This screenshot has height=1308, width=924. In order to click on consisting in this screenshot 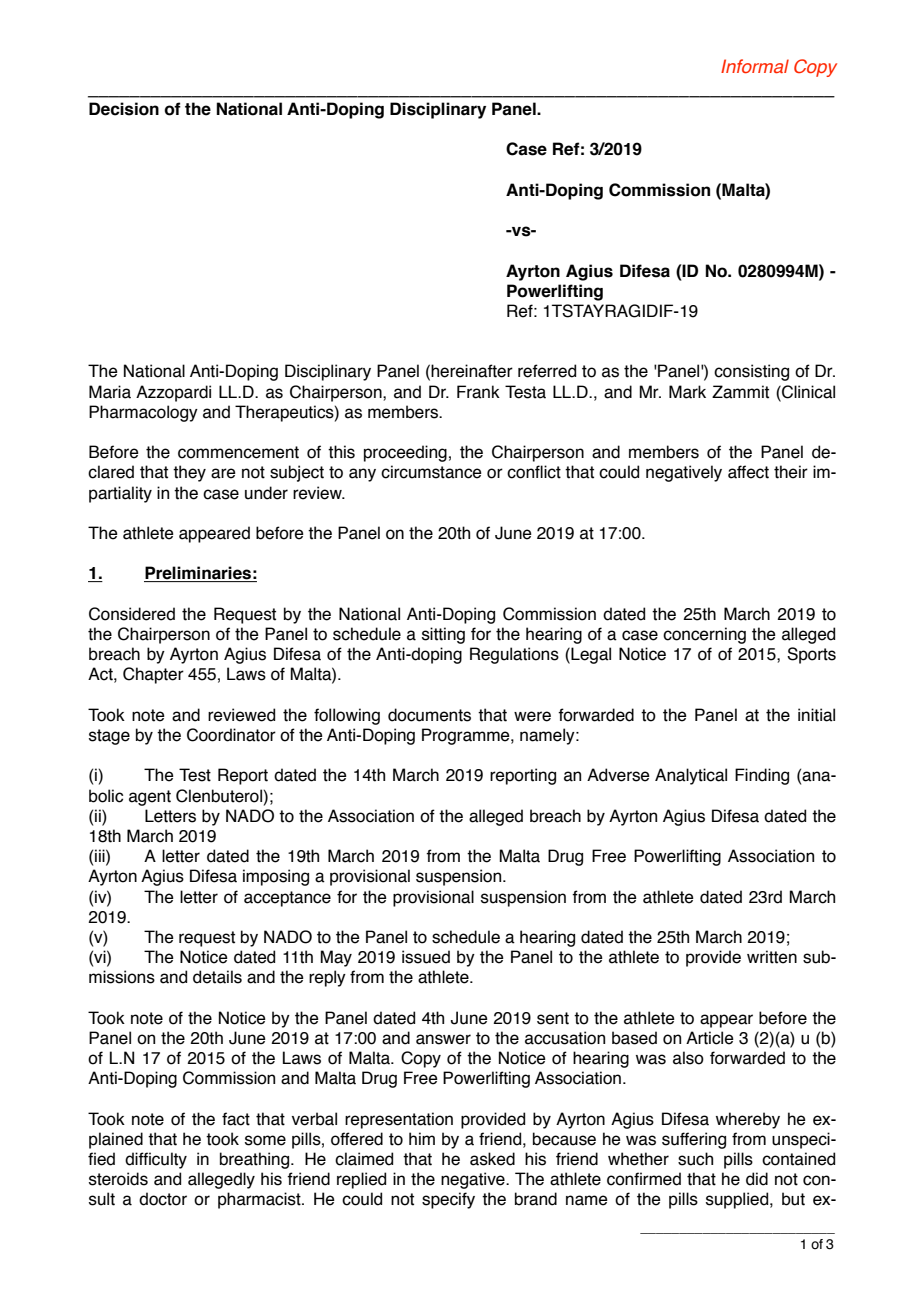, I will do `click(751, 372)`.
